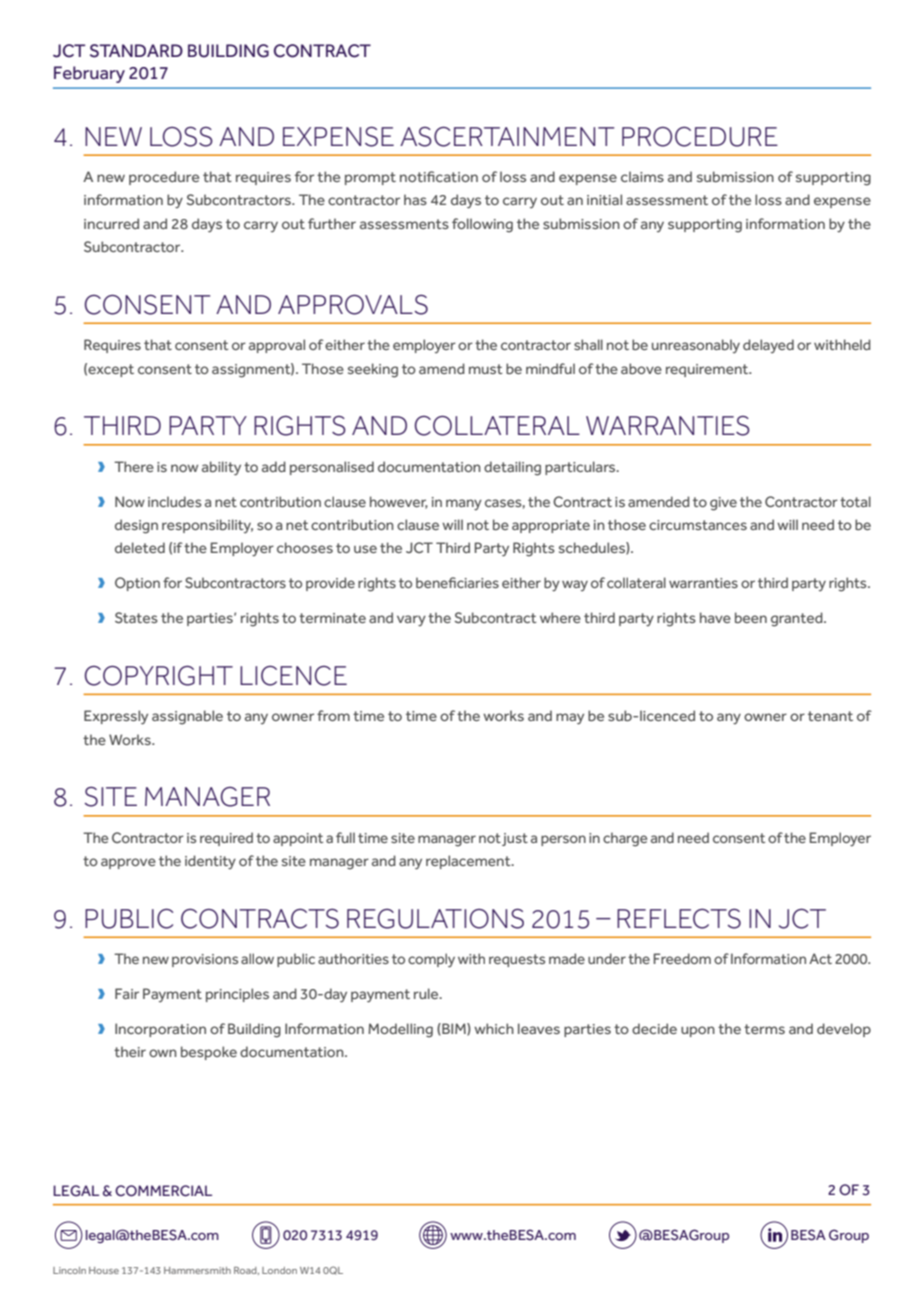  I want to click on COMMERCIAL, so click(163, 1191).
